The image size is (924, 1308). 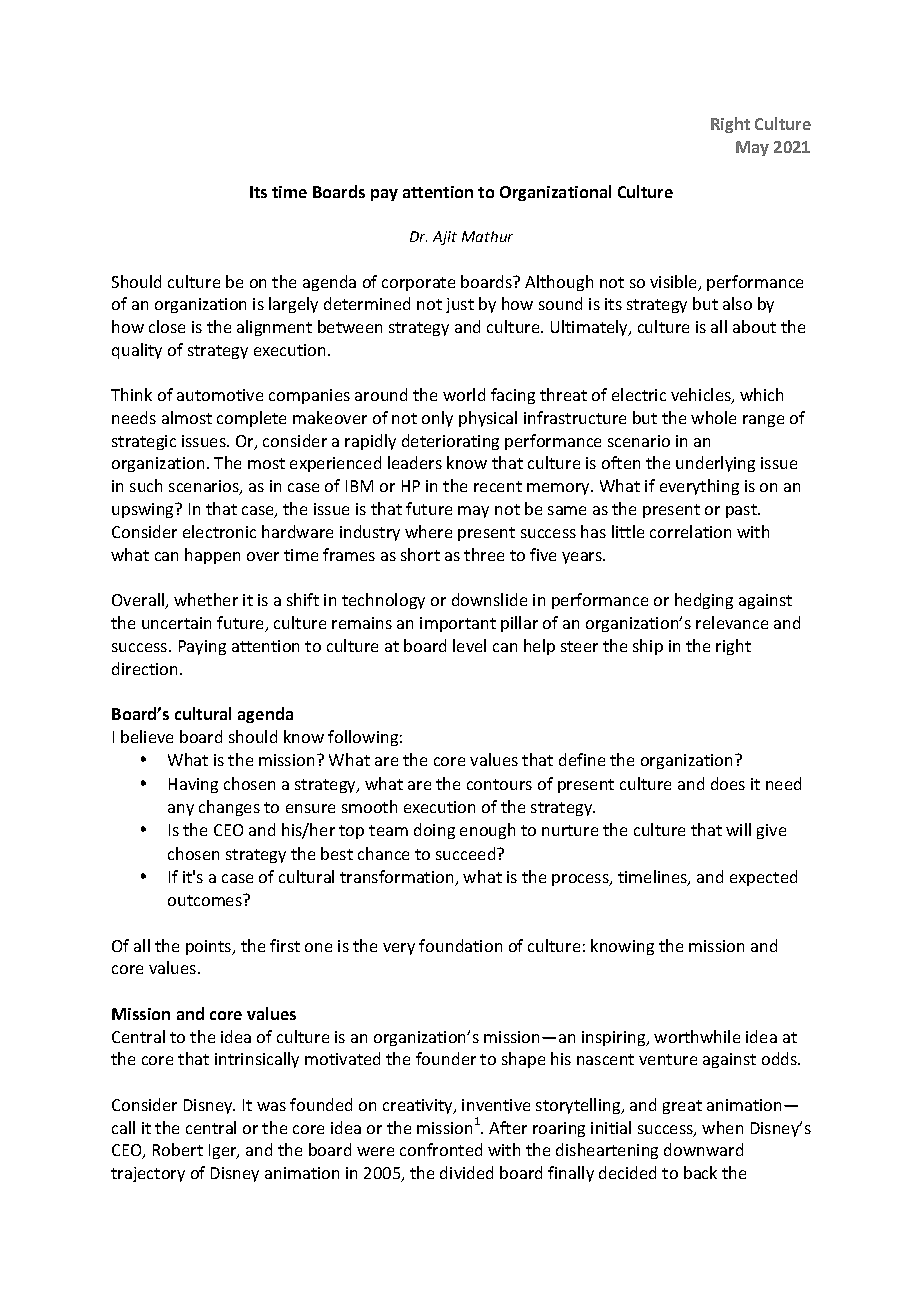 I want to click on ship, so click(x=648, y=647).
